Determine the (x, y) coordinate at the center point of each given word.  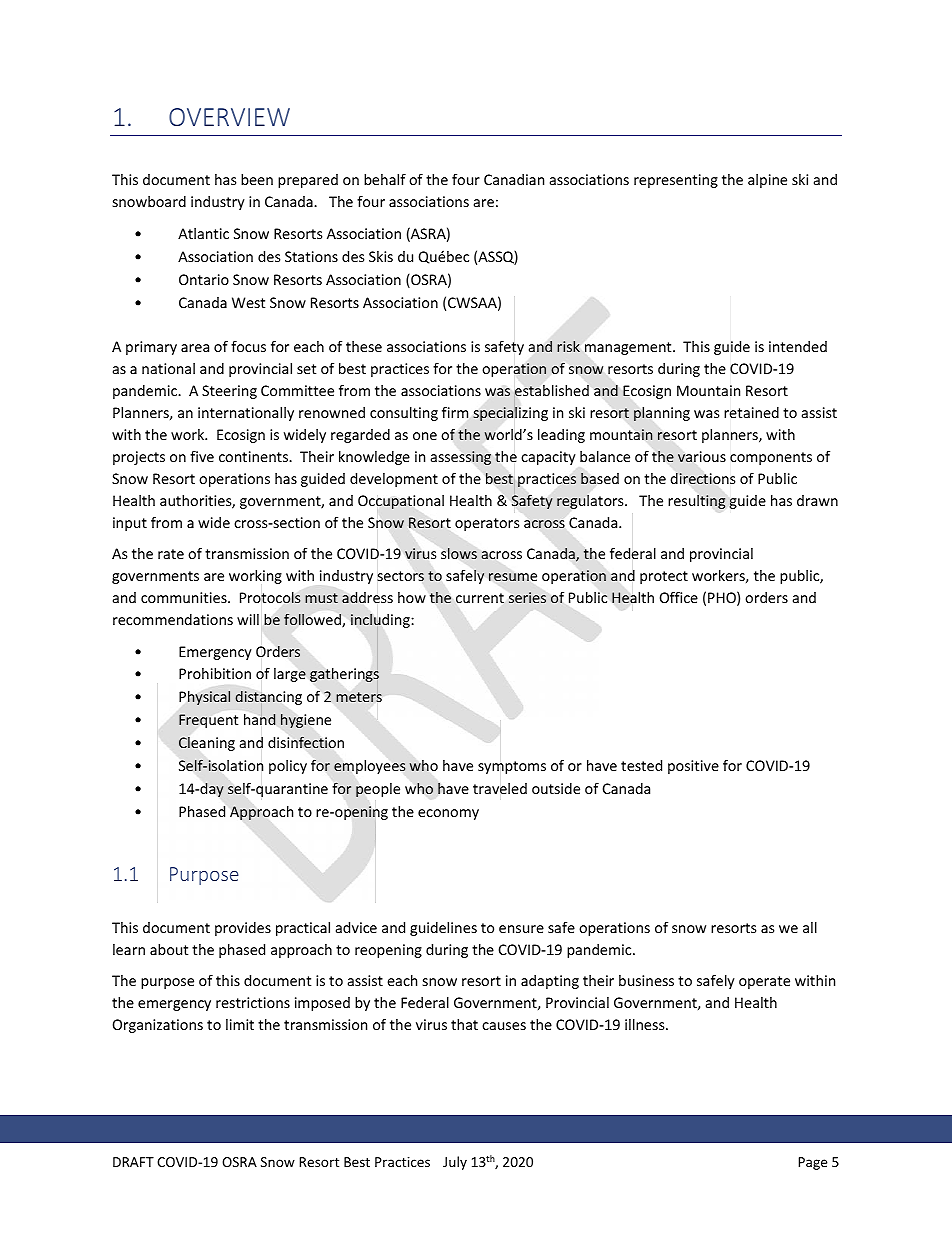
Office (679, 597)
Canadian (514, 179)
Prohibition (215, 673)
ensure (521, 929)
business (646, 980)
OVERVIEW (229, 117)
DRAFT (133, 1162)
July (455, 1163)
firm (455, 412)
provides (243, 929)
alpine (767, 181)
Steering (229, 392)
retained (751, 412)
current (480, 598)
